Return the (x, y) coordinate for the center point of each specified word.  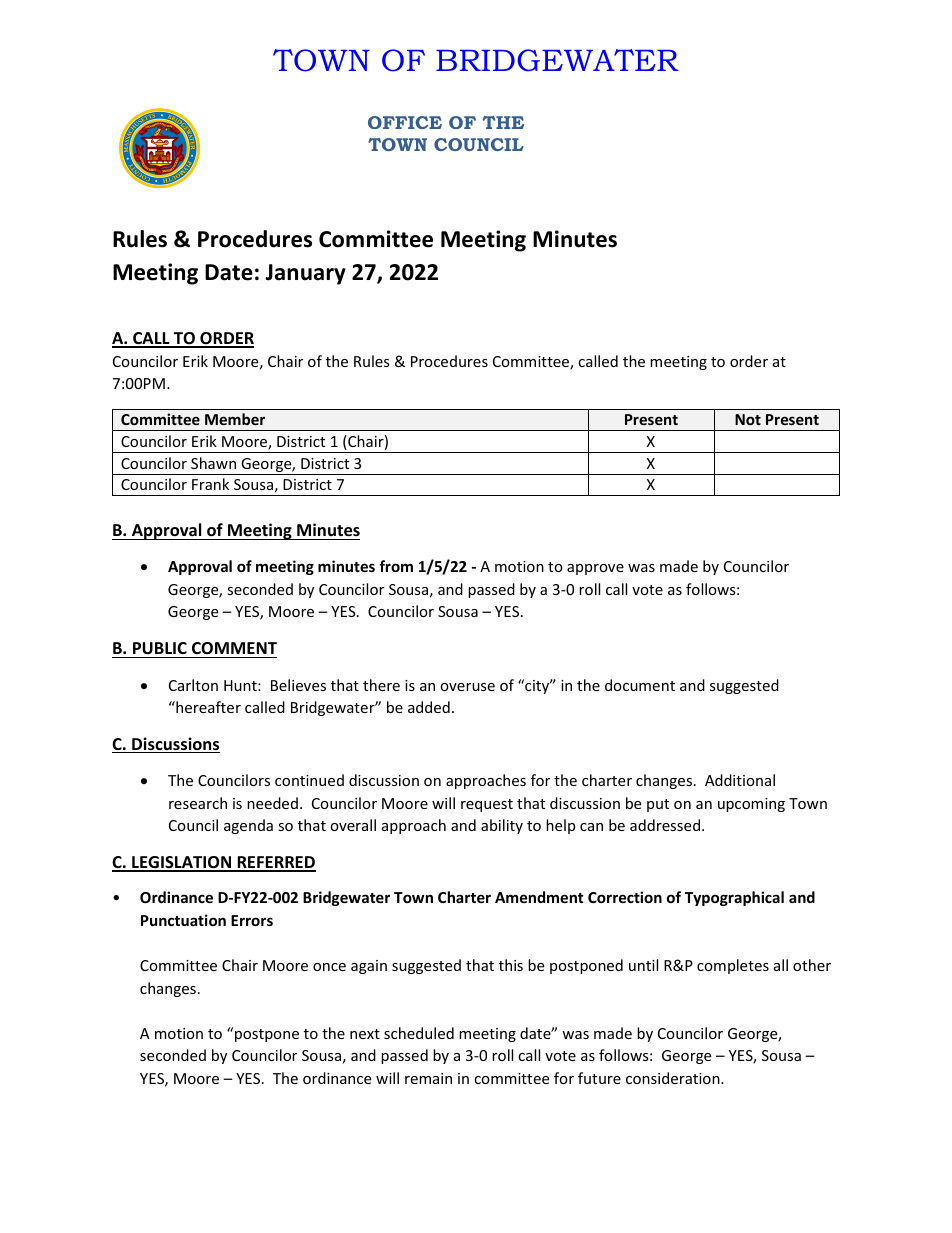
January (305, 274)
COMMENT (234, 648)
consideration (674, 1078)
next (365, 1034)
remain (428, 1078)
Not (748, 419)
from (396, 566)
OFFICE (405, 122)
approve (595, 569)
